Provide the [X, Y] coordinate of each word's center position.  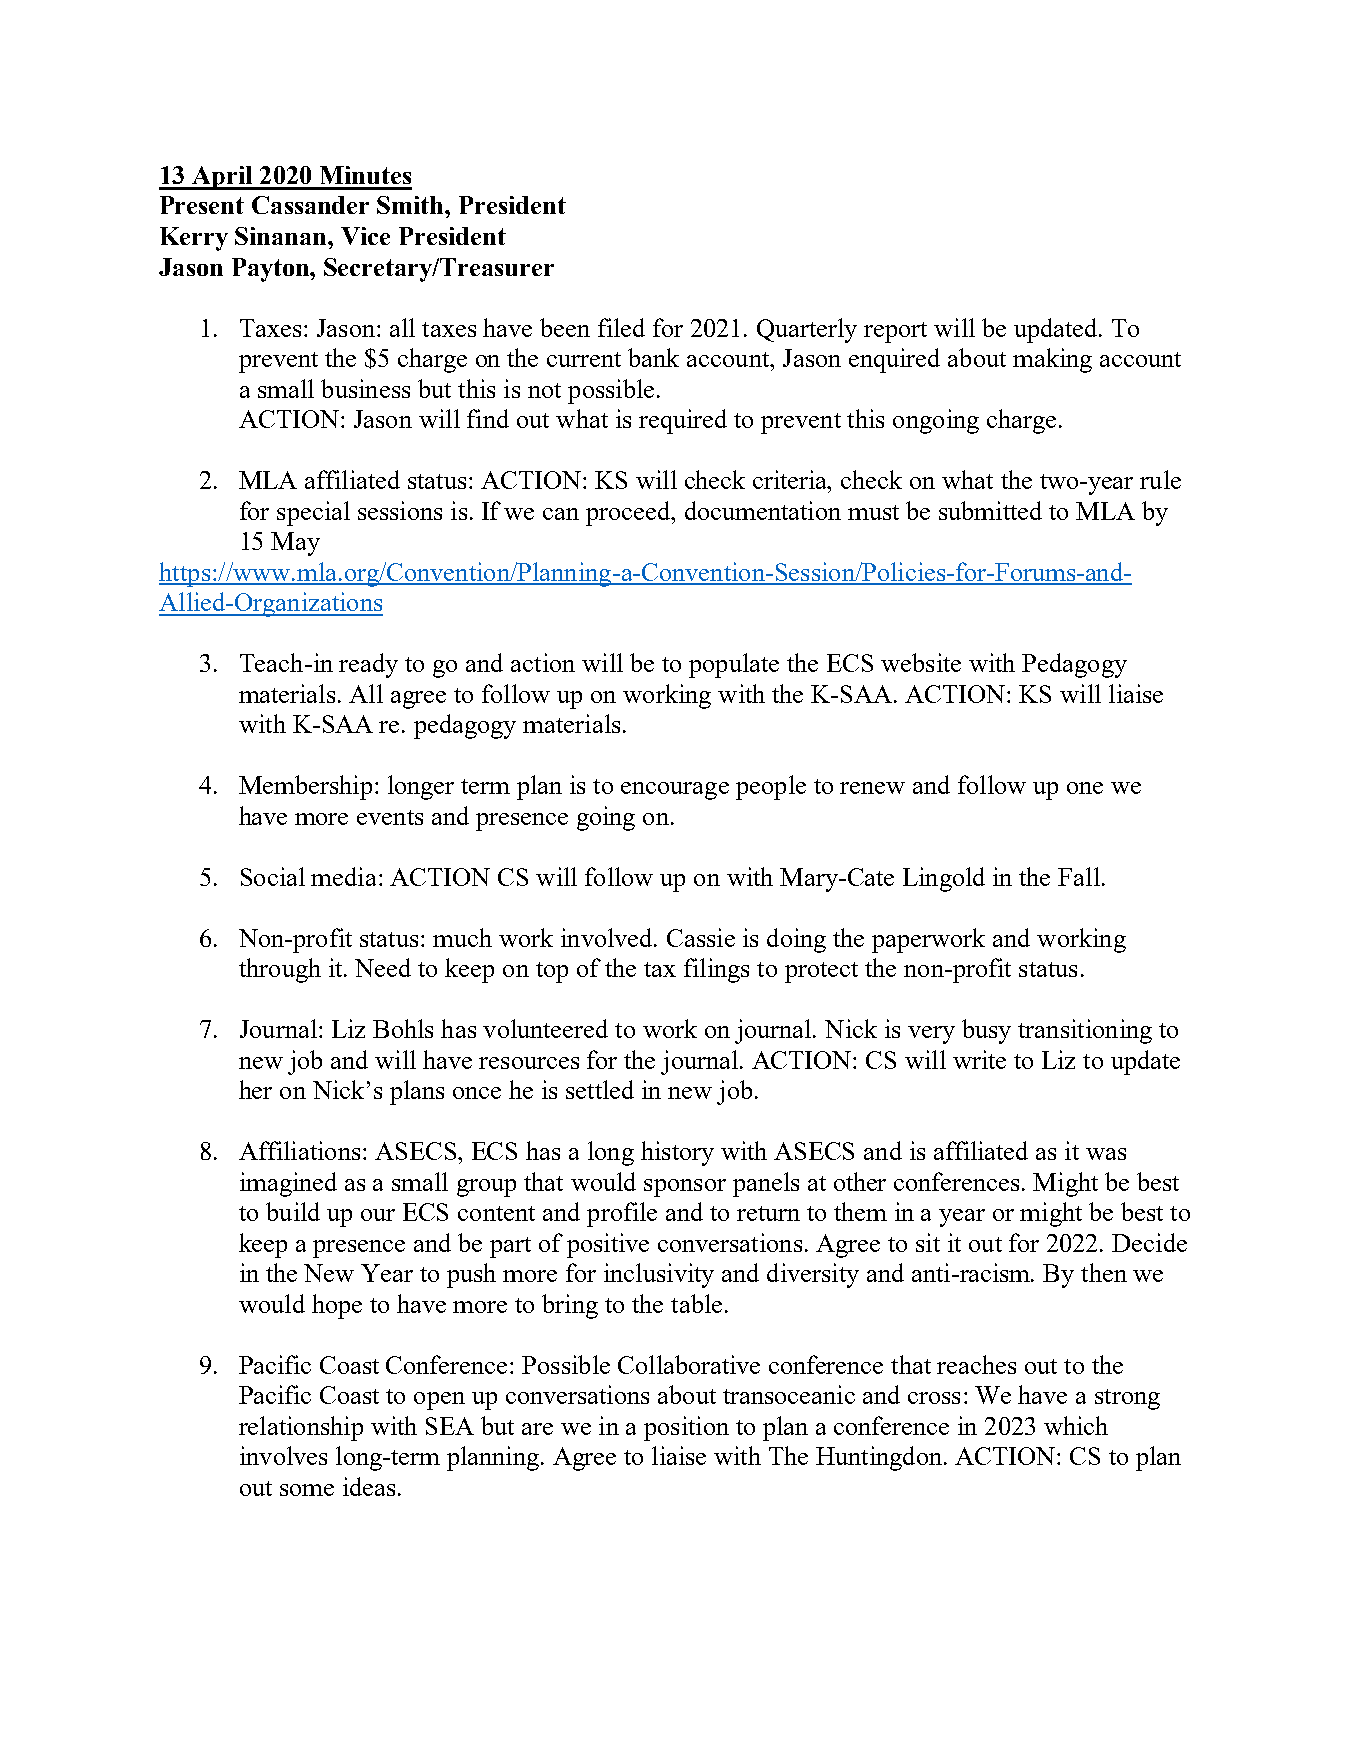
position [686, 1428]
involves [283, 1455]
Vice [365, 236]
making [1052, 360]
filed [621, 327]
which [1076, 1425]
